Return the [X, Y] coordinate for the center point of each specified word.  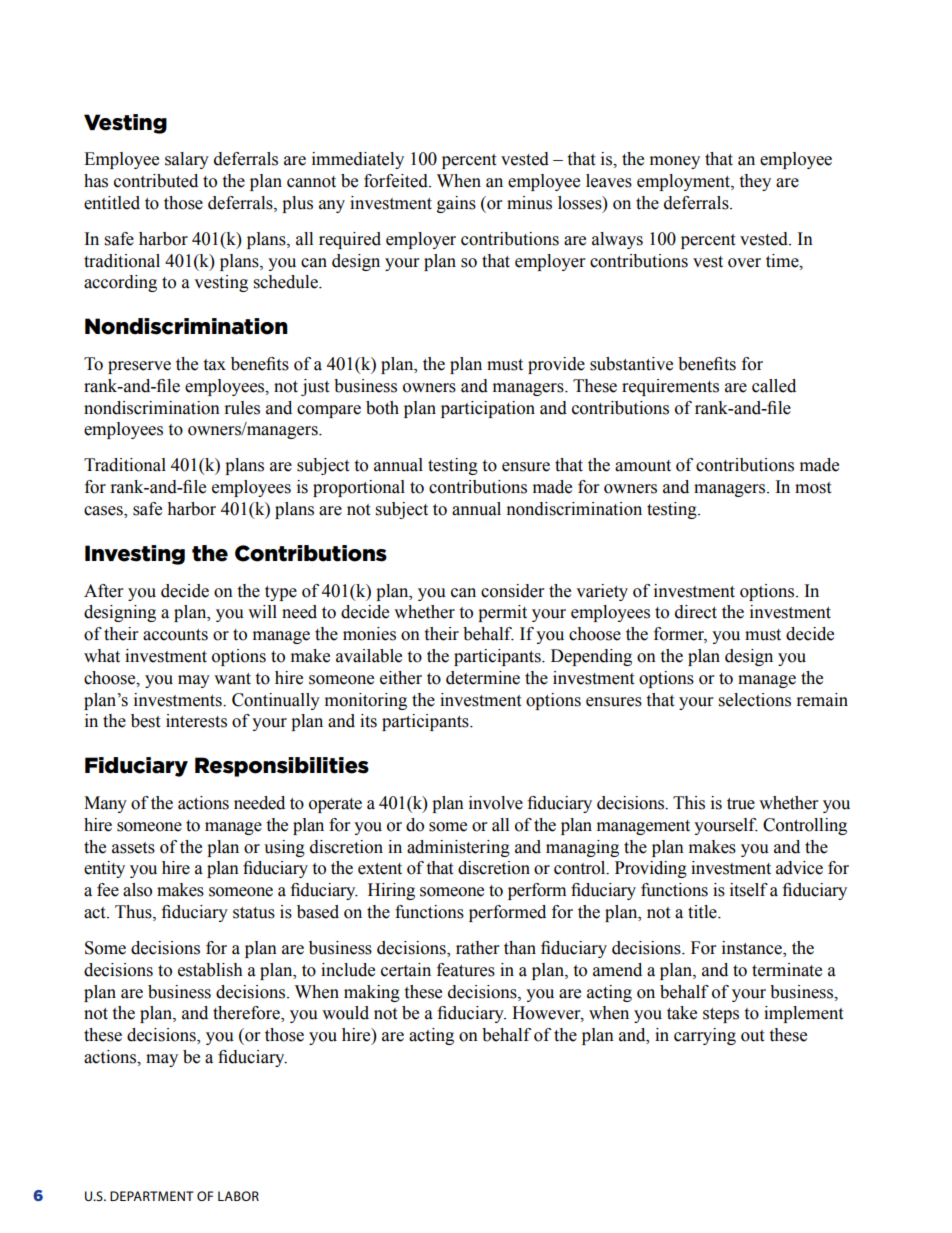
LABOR [238, 1196]
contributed [156, 181]
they [755, 182]
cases [104, 512]
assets [133, 848]
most [813, 488]
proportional [359, 488]
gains [456, 204]
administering [458, 848]
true [741, 804]
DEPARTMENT [152, 1196]
